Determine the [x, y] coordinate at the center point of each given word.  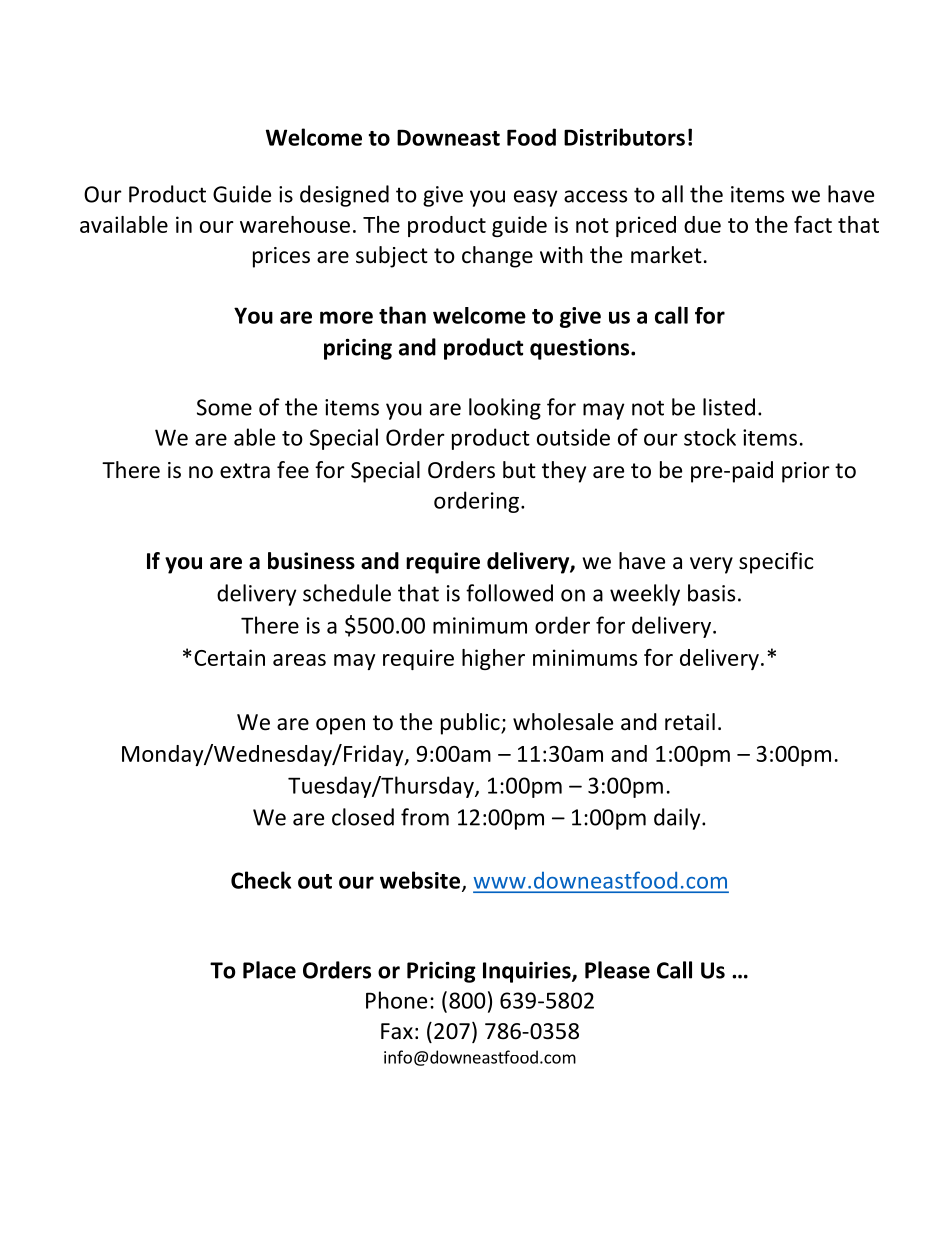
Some [224, 407]
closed [363, 817]
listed [729, 407]
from [425, 817]
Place [269, 970]
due [702, 224]
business [311, 561]
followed [509, 593]
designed [344, 196]
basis [711, 593]
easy [535, 198]
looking [505, 409]
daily [678, 819]
